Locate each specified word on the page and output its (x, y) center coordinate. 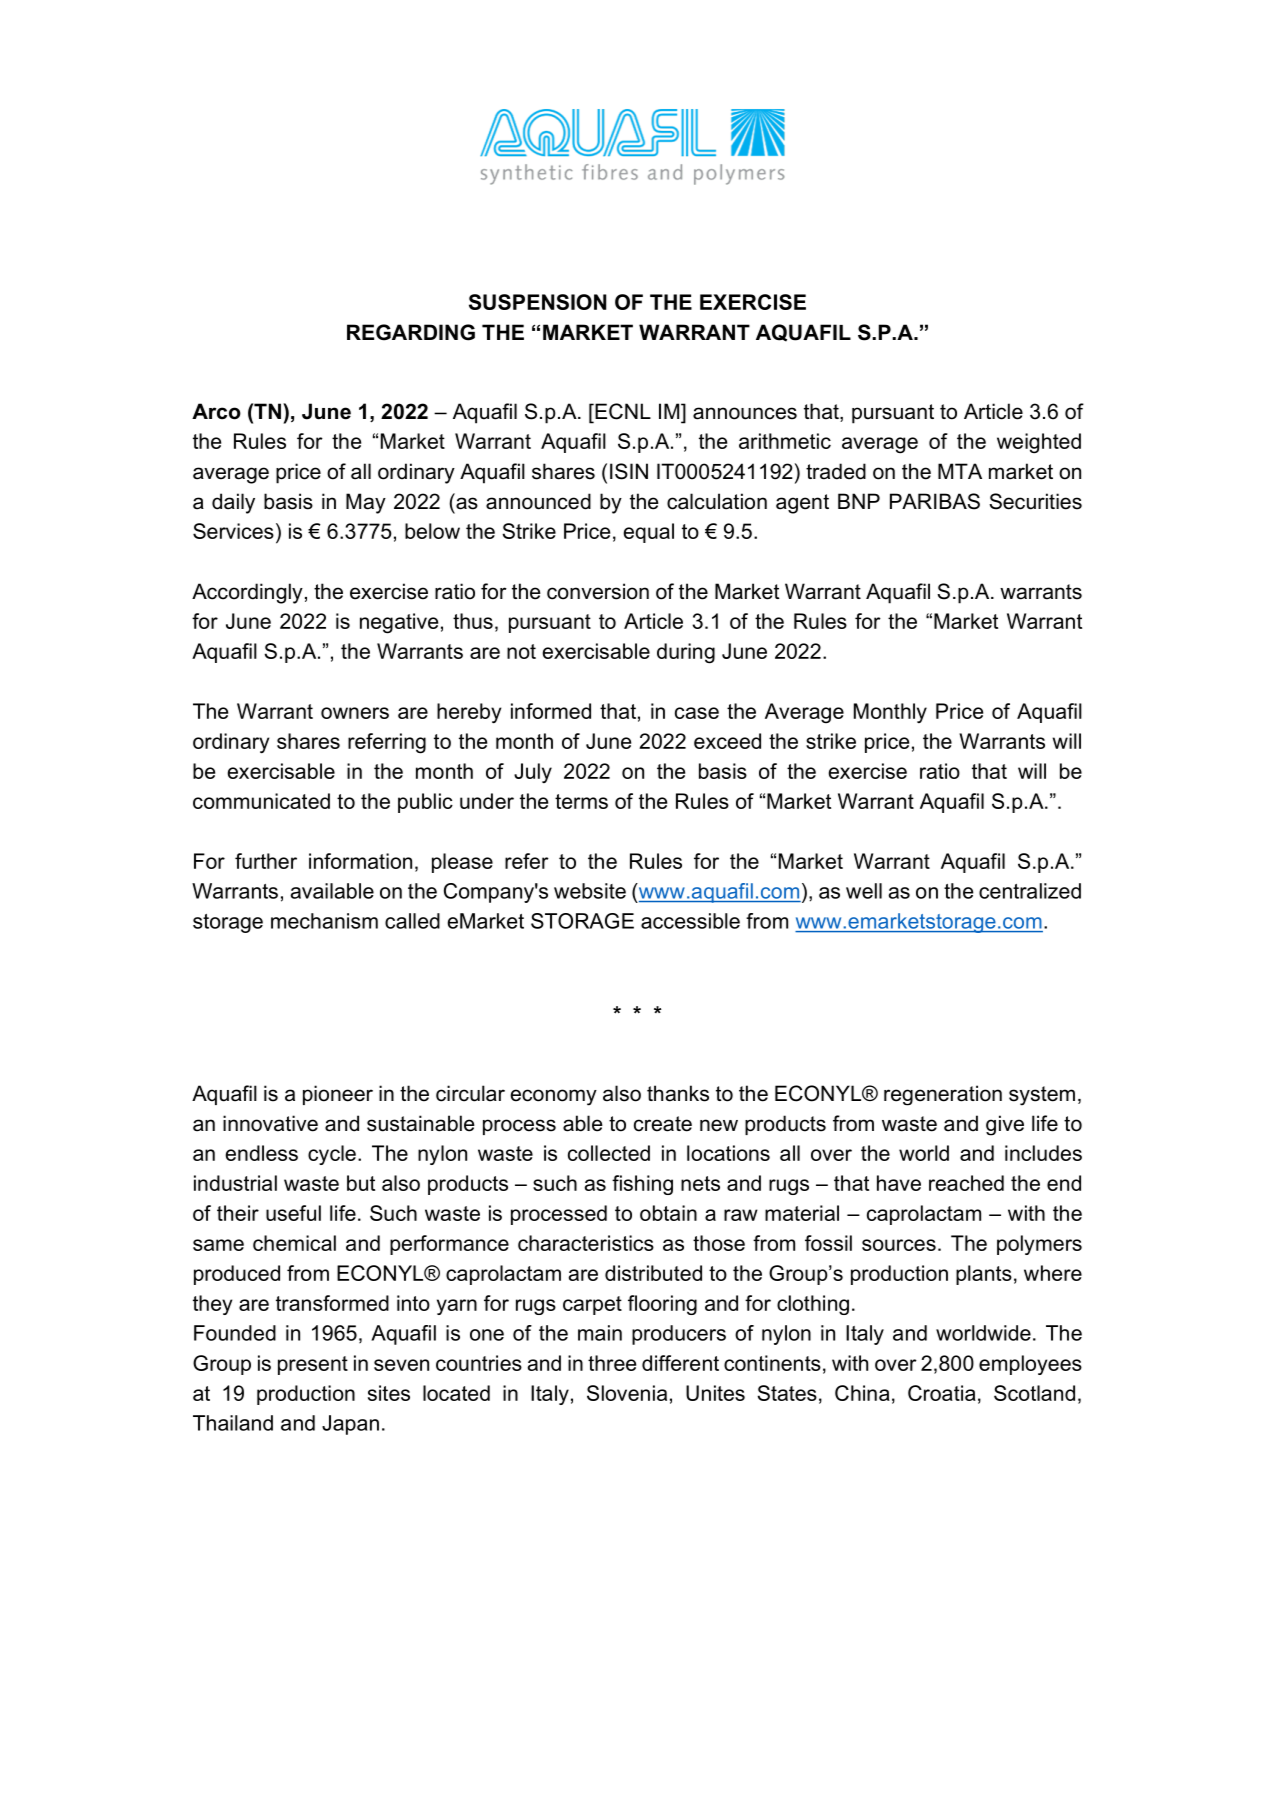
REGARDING (411, 332)
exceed (727, 741)
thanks (678, 1093)
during (686, 653)
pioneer (338, 1095)
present (313, 1365)
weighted (1039, 443)
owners (355, 713)
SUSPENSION (537, 302)
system (1042, 1096)
